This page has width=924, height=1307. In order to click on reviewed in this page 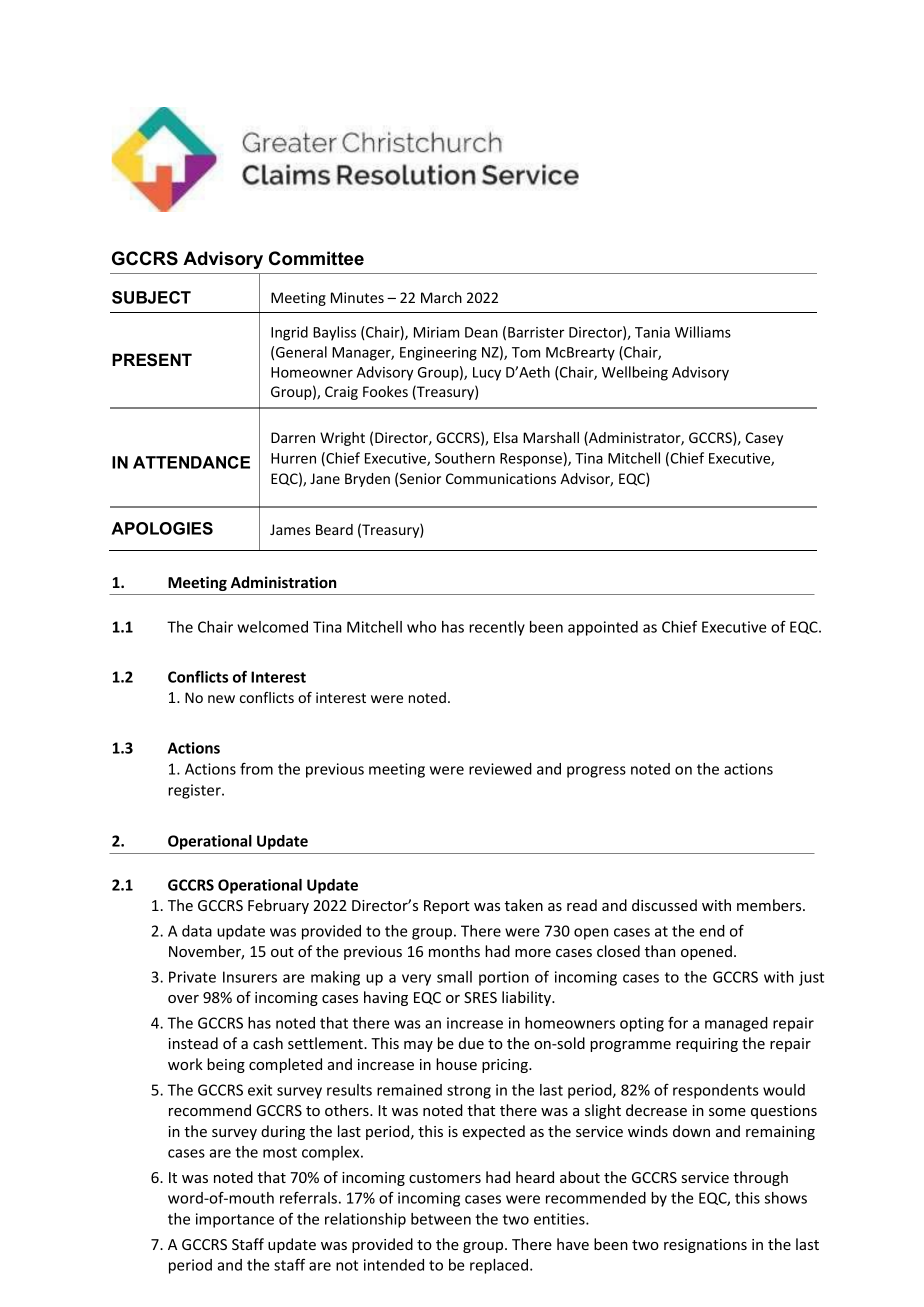, I will do `click(500, 769)`.
